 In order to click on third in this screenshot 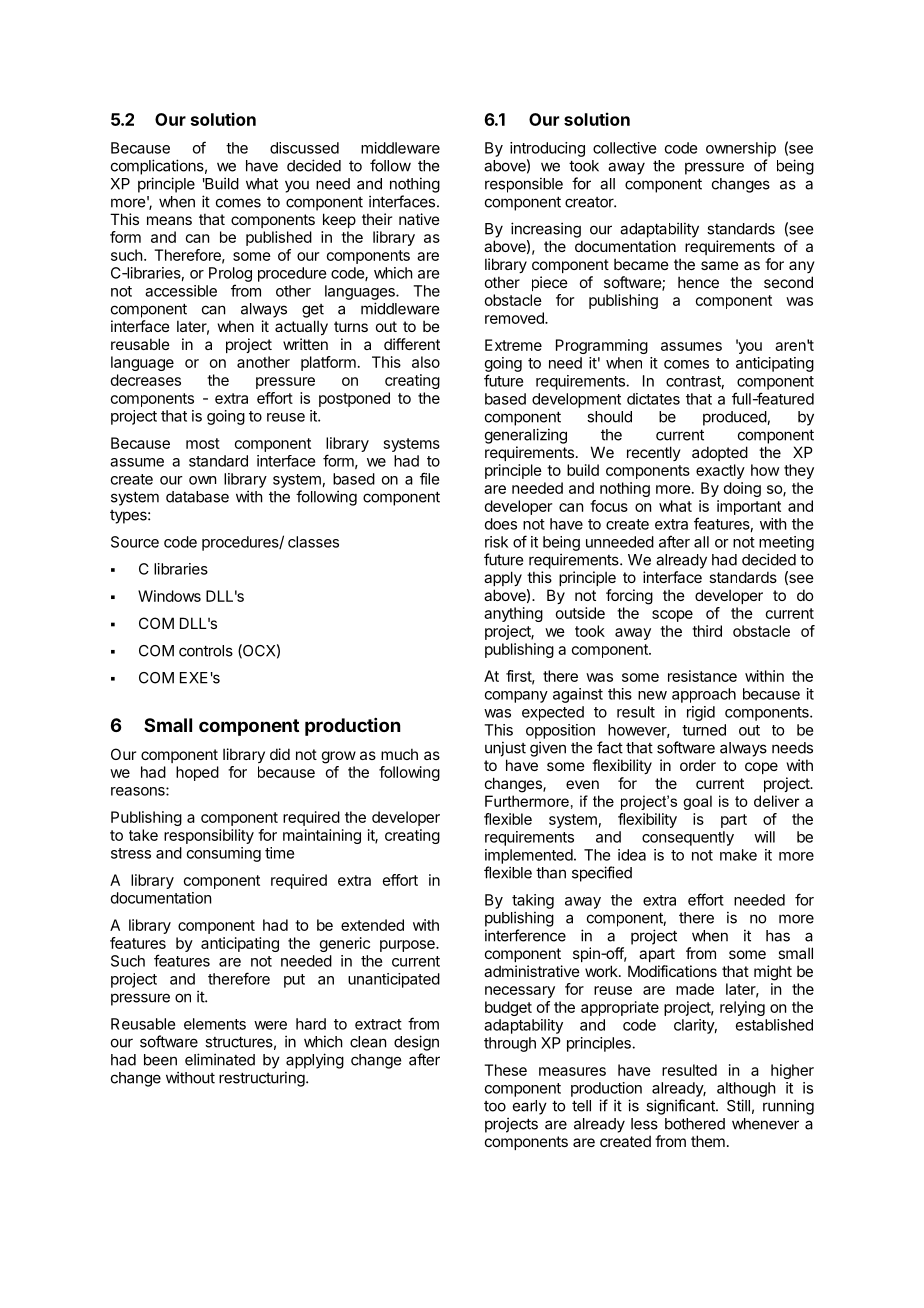, I will do `click(707, 631)`.
